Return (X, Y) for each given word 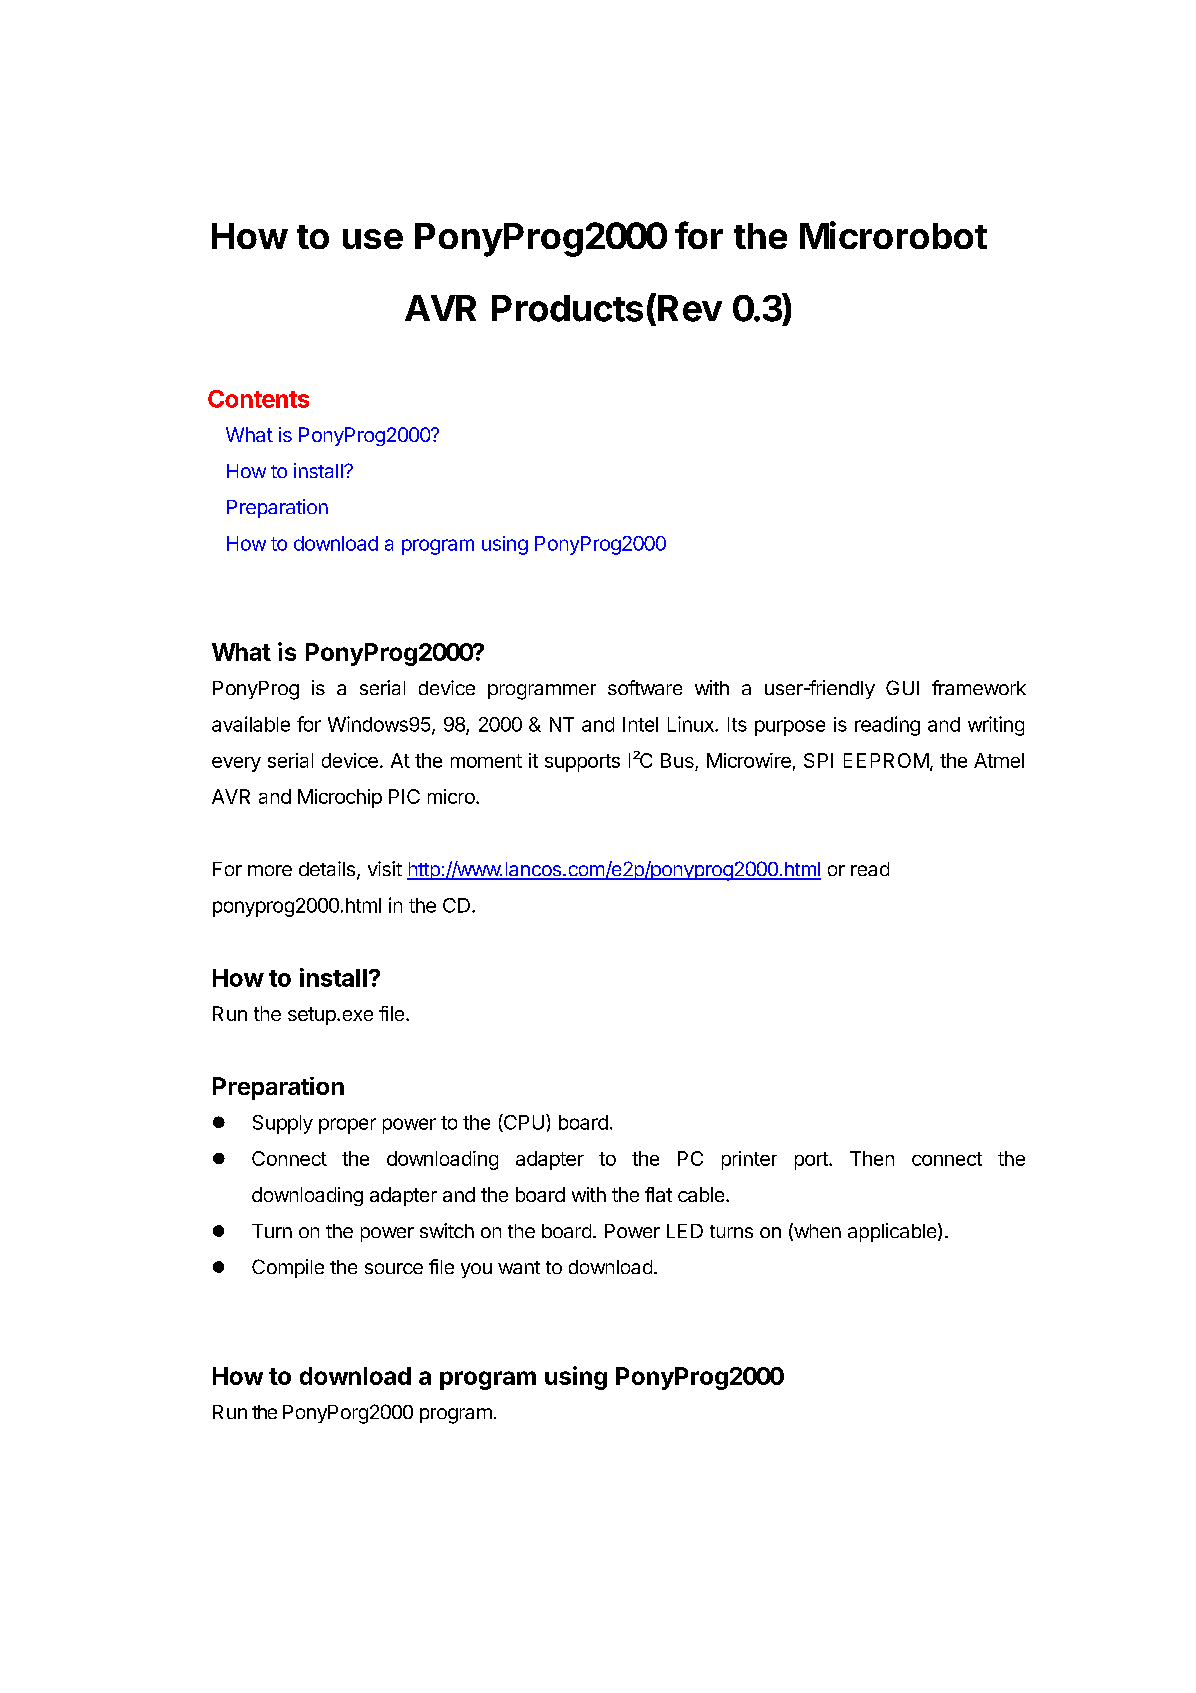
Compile (288, 1268)
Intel (640, 724)
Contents (258, 399)
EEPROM (886, 760)
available (251, 724)
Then (872, 1158)
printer (749, 1160)
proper (347, 1126)
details (328, 870)
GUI (902, 687)
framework (979, 687)
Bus (677, 760)
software (645, 687)
